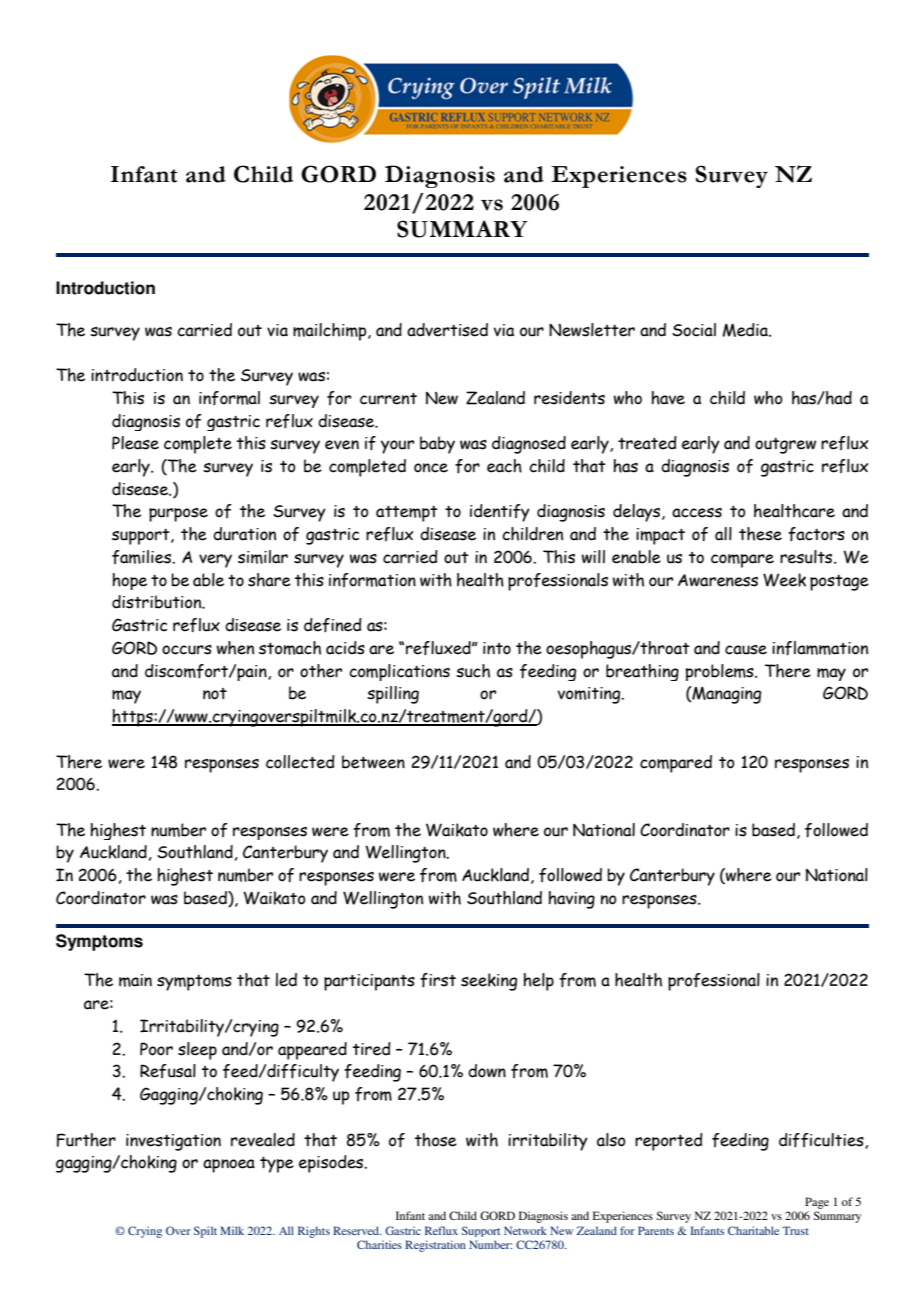 The height and width of the image is (1308, 924). I want to click on help, so click(538, 982).
